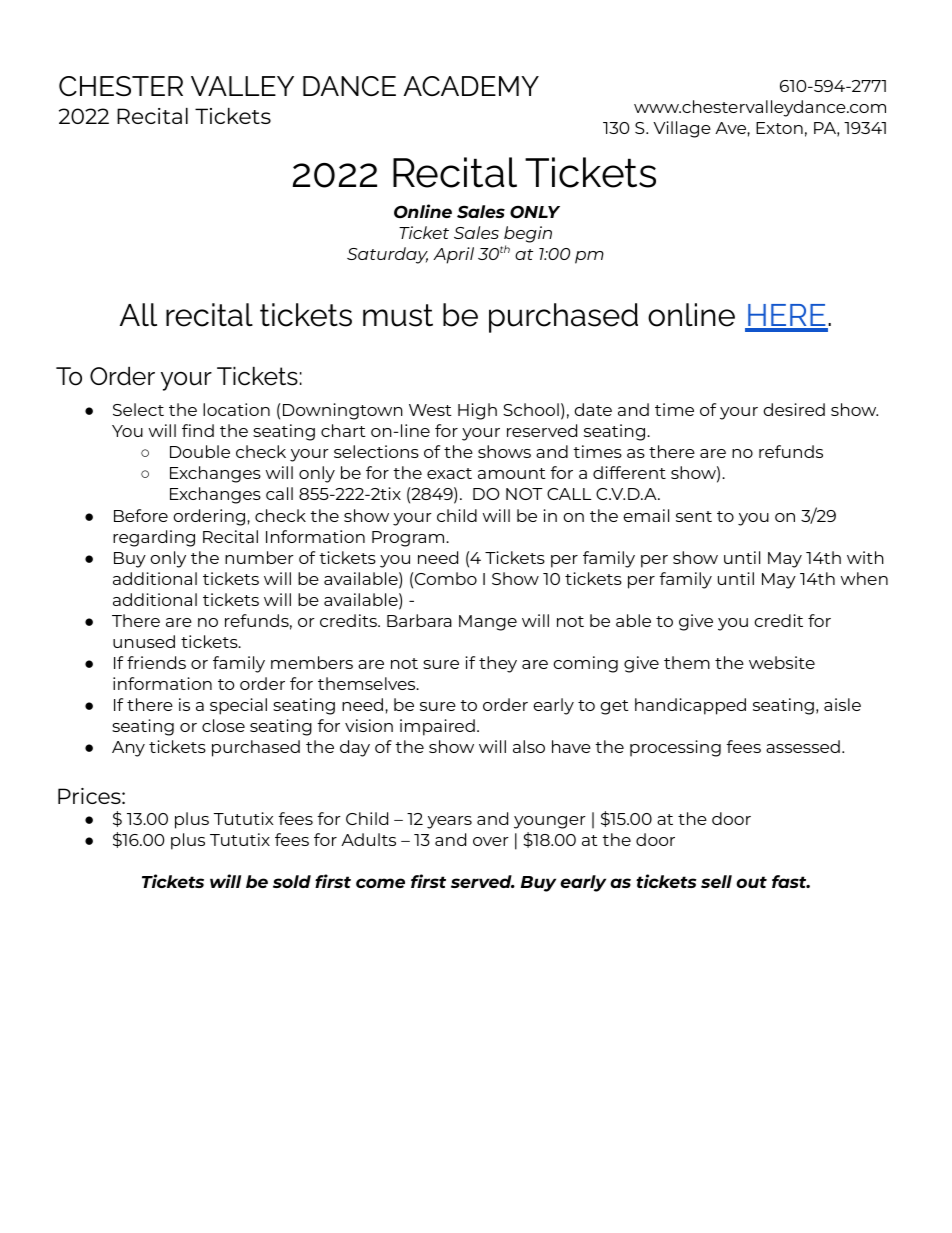 Image resolution: width=952 pixels, height=1233 pixels. What do you see at coordinates (491, 841) in the image?
I see `over` at bounding box center [491, 841].
